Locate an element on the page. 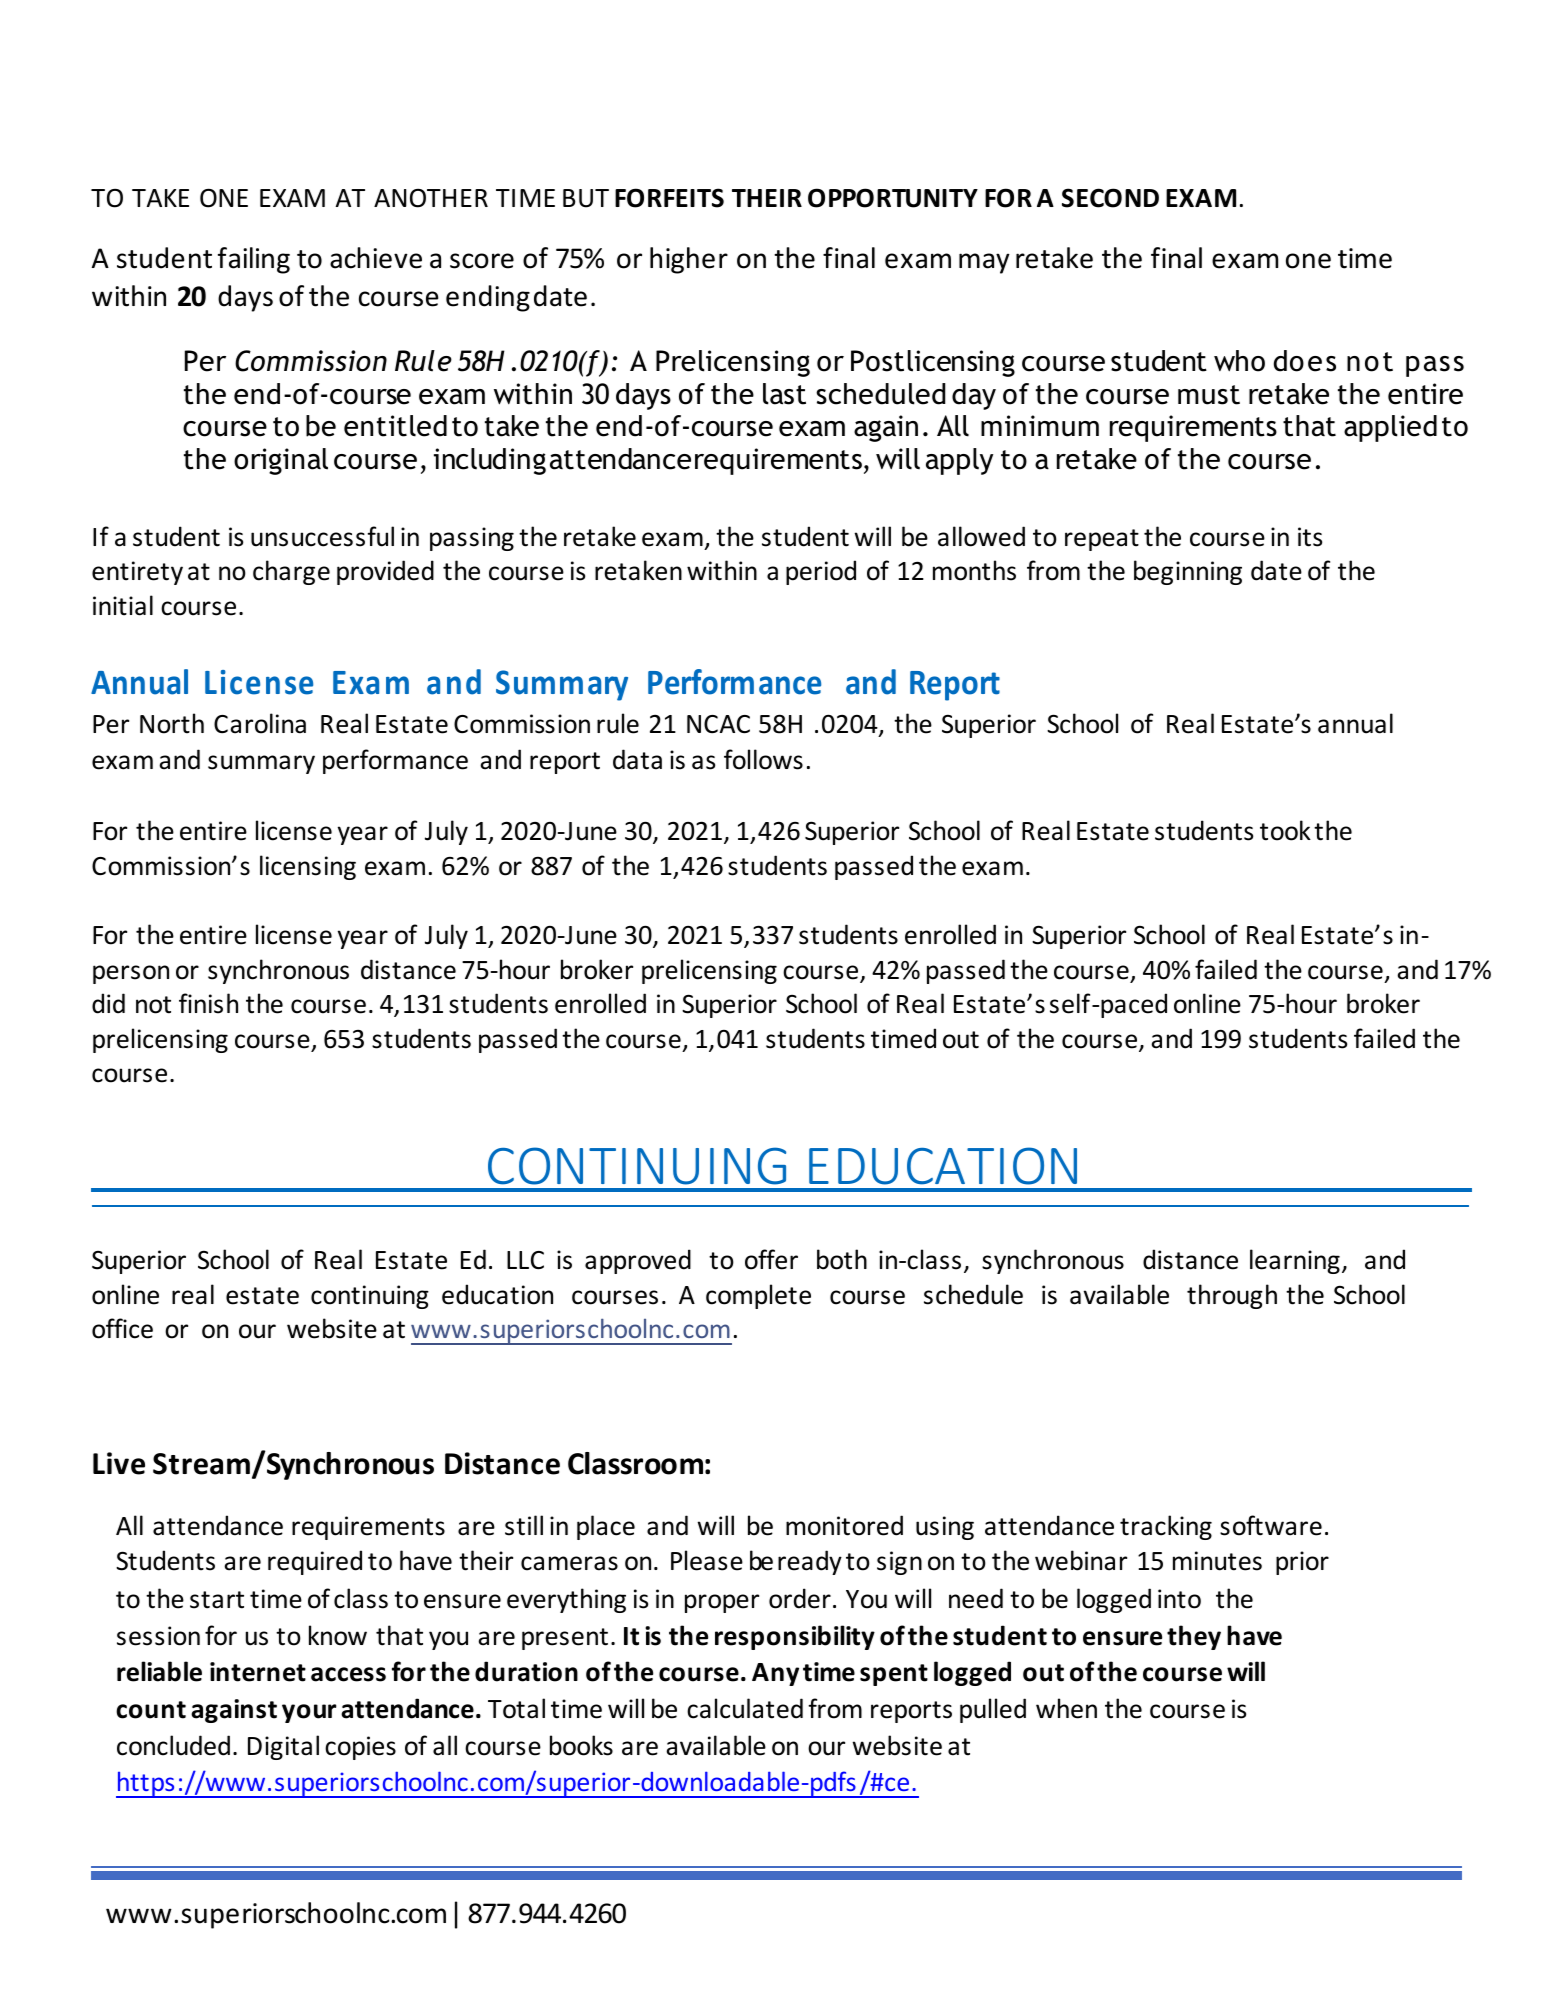 The image size is (1553, 2009). took is located at coordinates (1285, 830).
